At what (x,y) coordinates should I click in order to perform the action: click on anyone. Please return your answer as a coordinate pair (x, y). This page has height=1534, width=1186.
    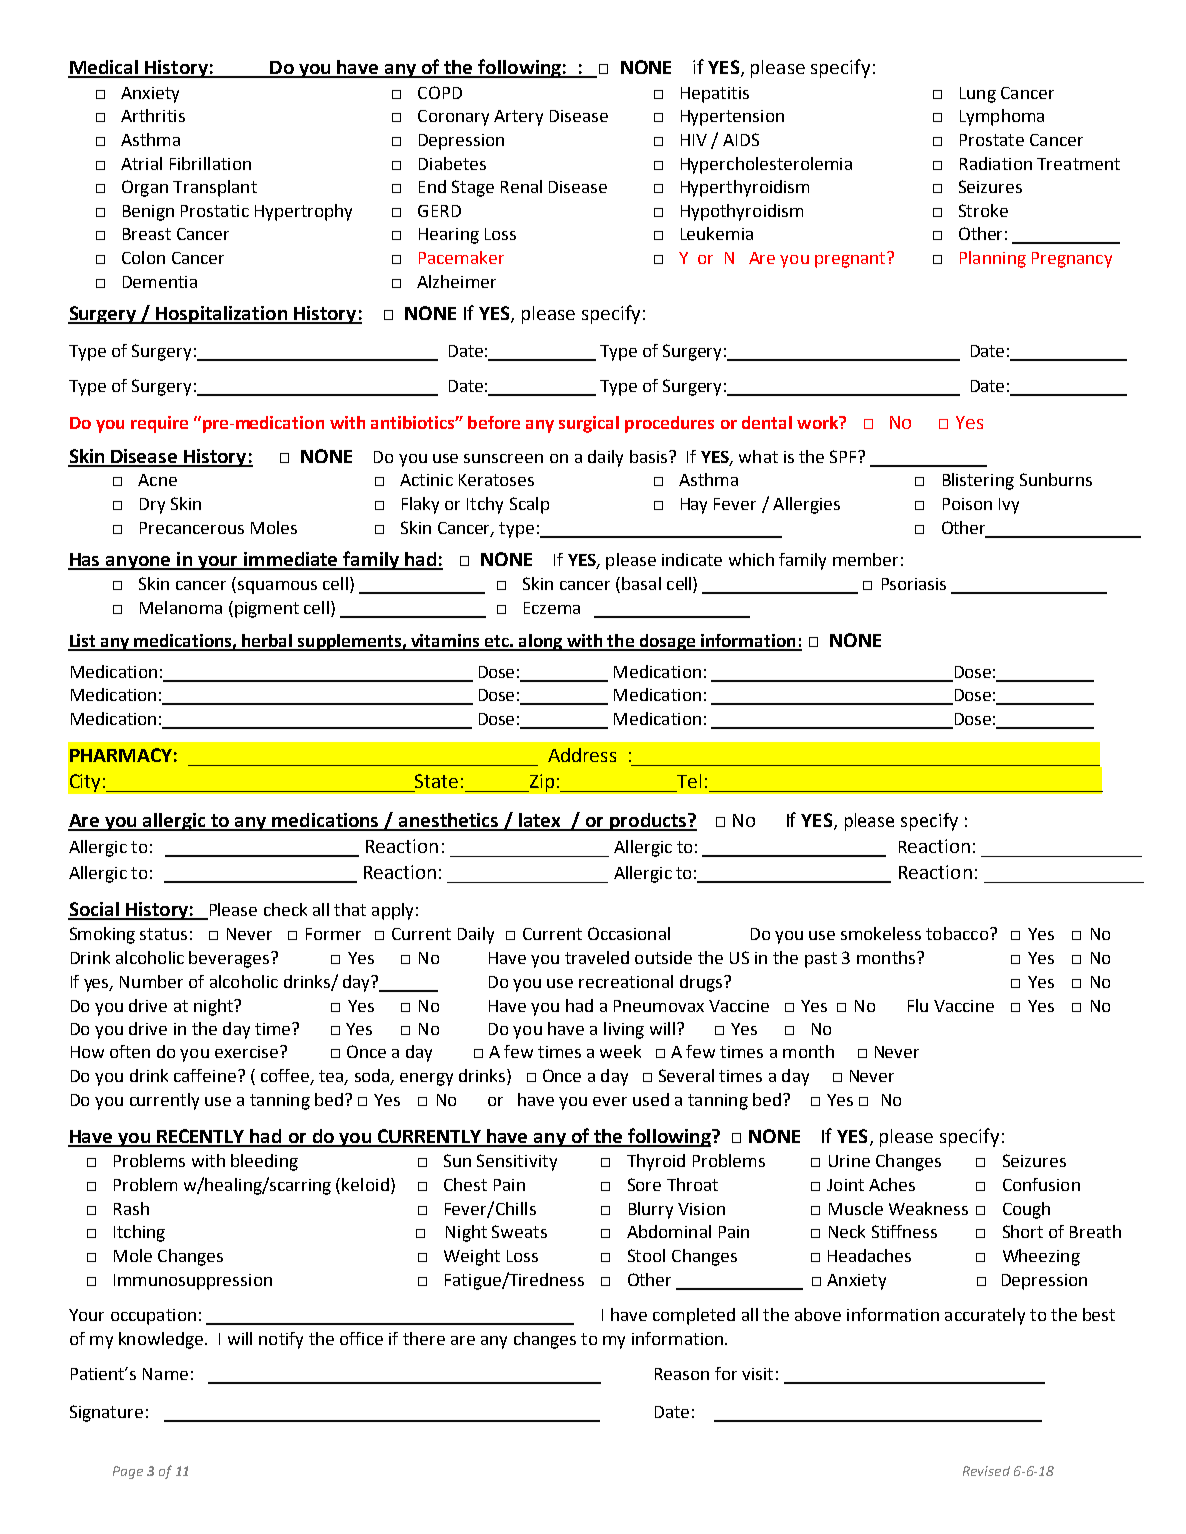
    Looking at the image, I should click on (138, 563).
